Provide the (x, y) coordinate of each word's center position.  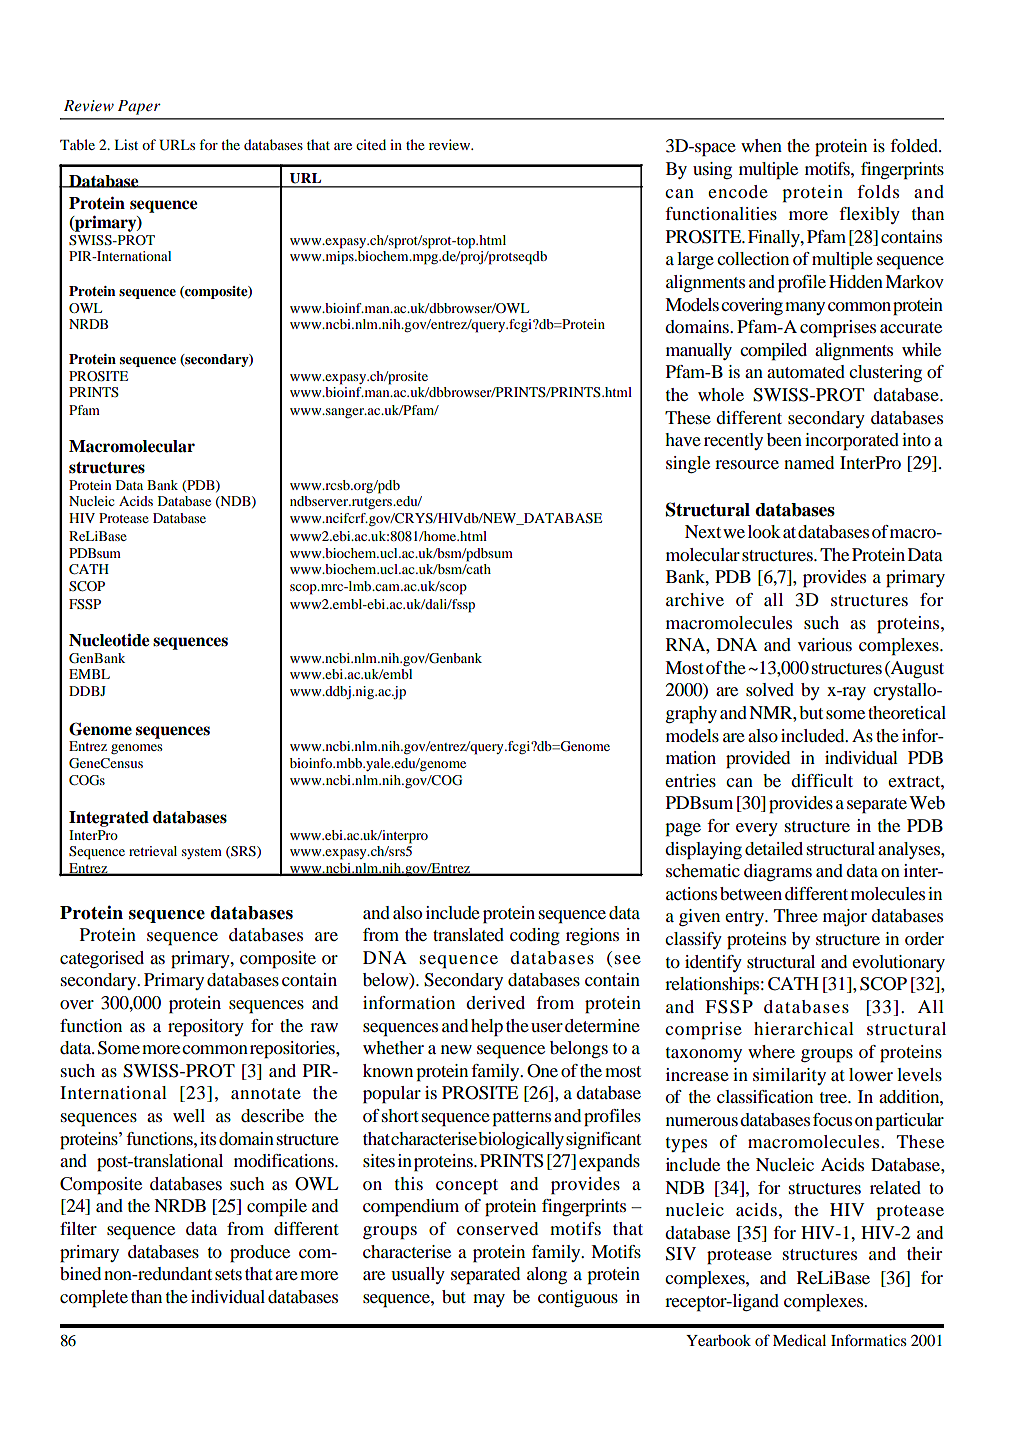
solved (770, 689)
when (761, 145)
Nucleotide (109, 640)
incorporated (852, 442)
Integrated (109, 819)
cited (371, 144)
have (683, 439)
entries (690, 780)
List (126, 144)
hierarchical (804, 1028)
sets (228, 1274)
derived (495, 1002)
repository (206, 1028)
